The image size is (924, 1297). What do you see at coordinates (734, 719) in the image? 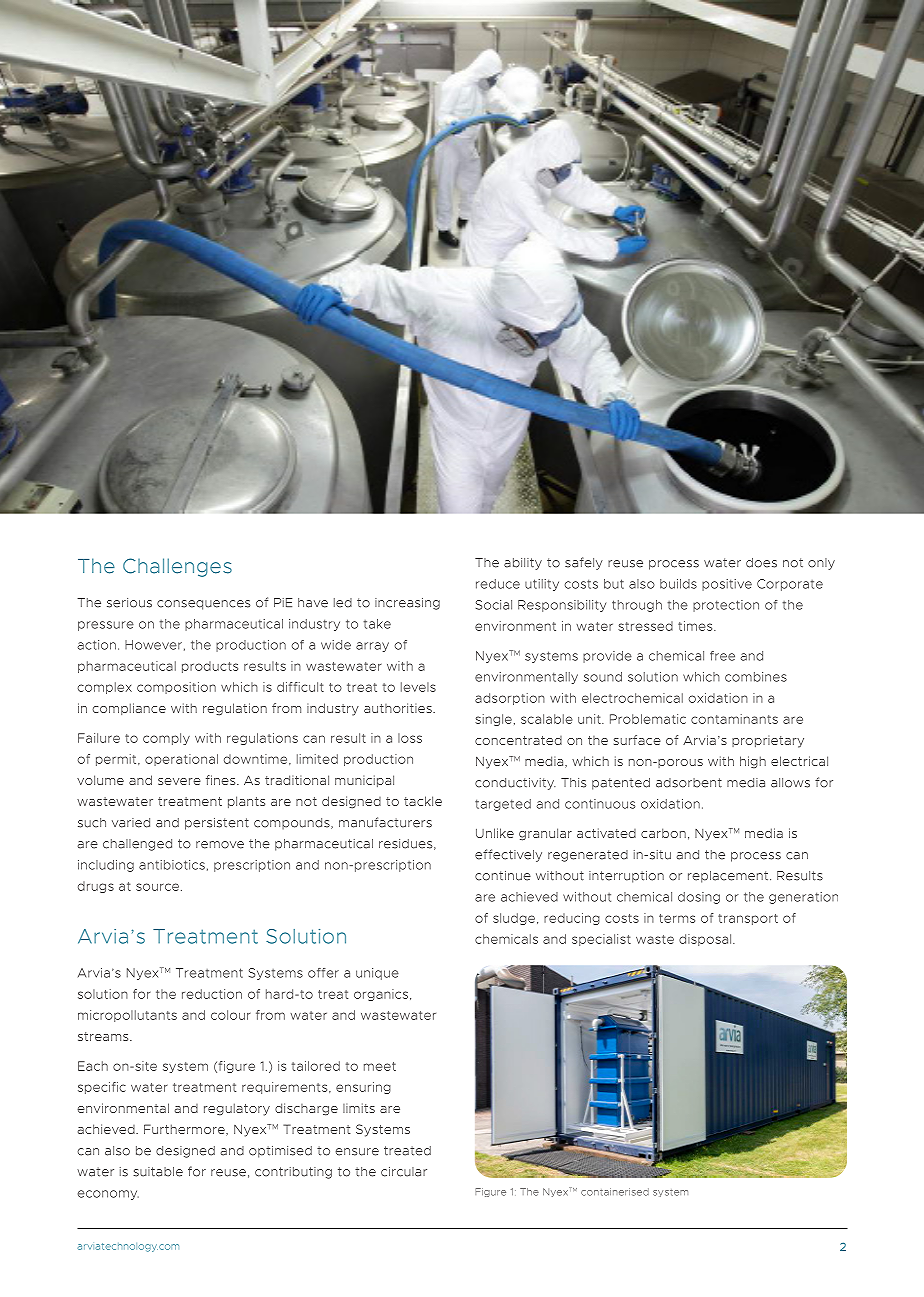
I see `contaminants` at bounding box center [734, 719].
